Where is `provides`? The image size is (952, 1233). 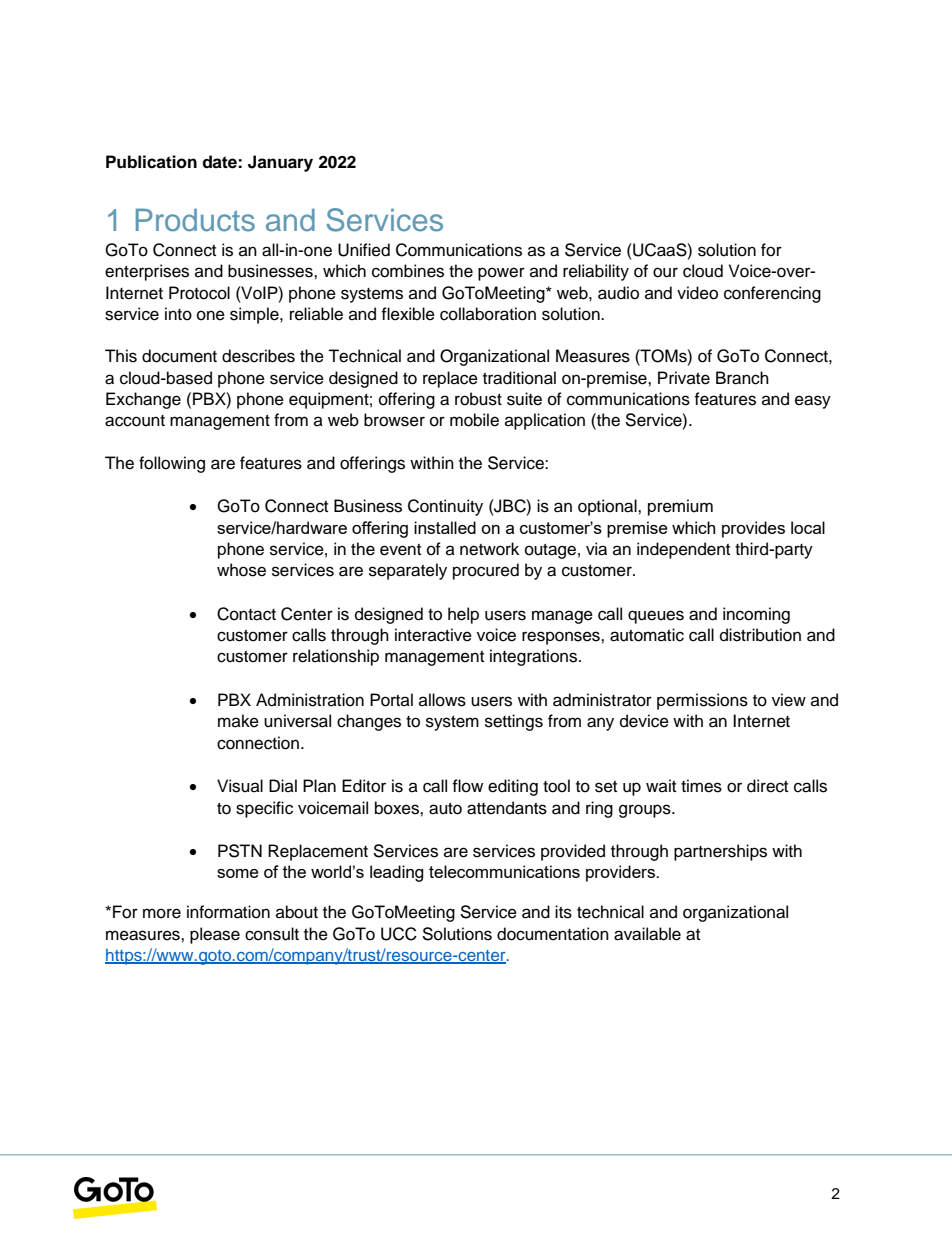 provides is located at coordinates (753, 529).
